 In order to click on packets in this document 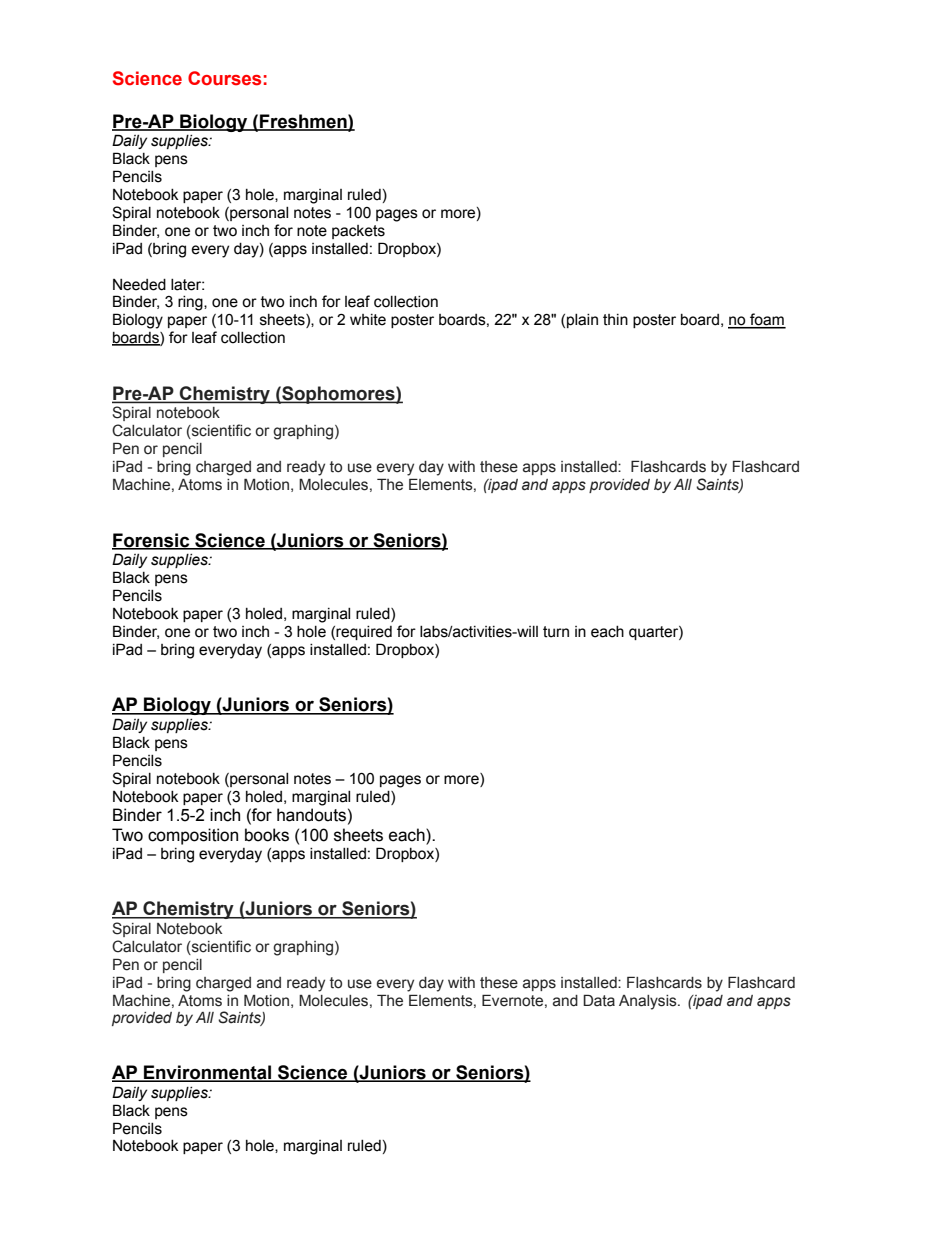, I will do `click(358, 232)`.
